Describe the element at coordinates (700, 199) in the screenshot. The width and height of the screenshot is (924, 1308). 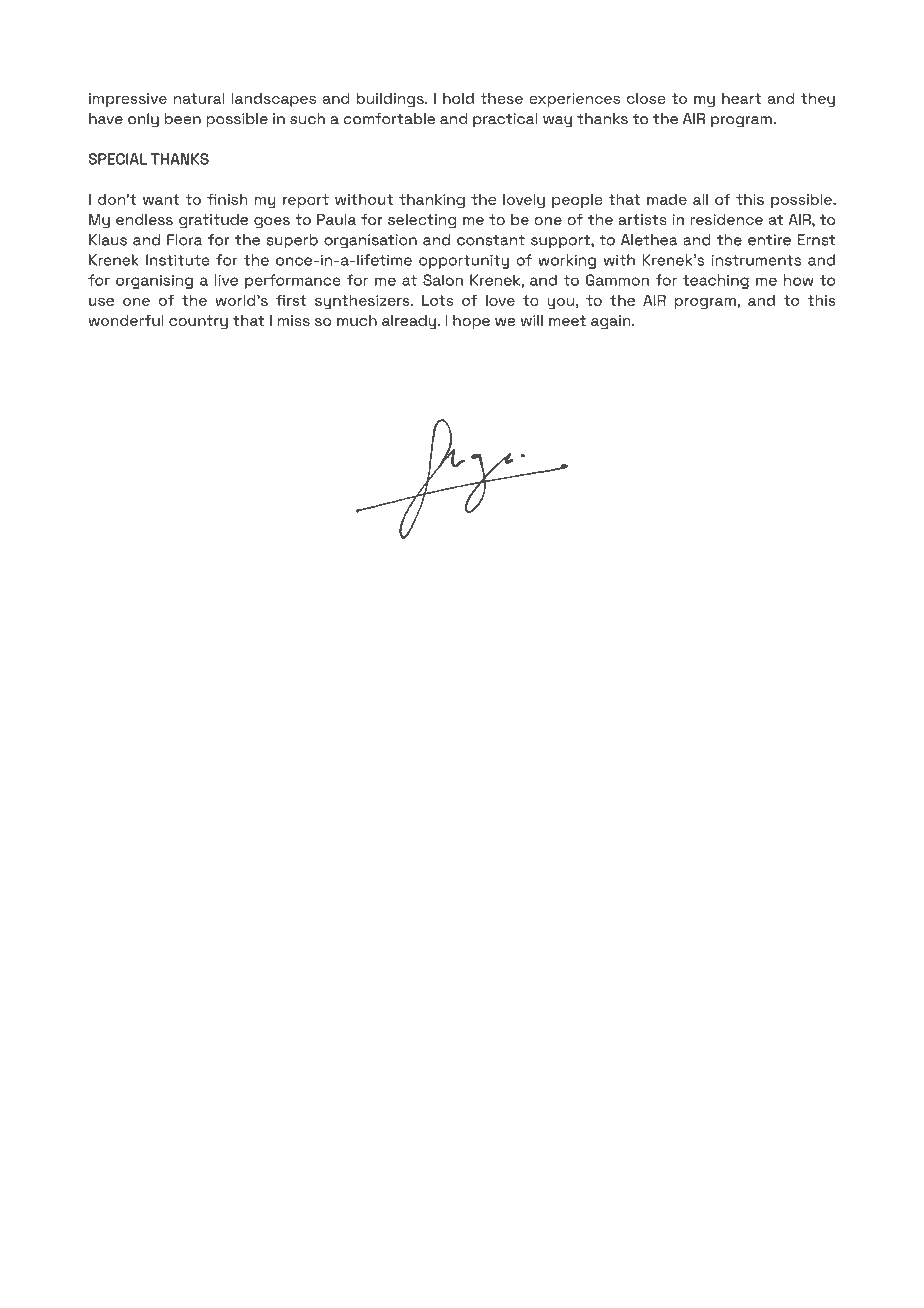
I see `all` at that location.
